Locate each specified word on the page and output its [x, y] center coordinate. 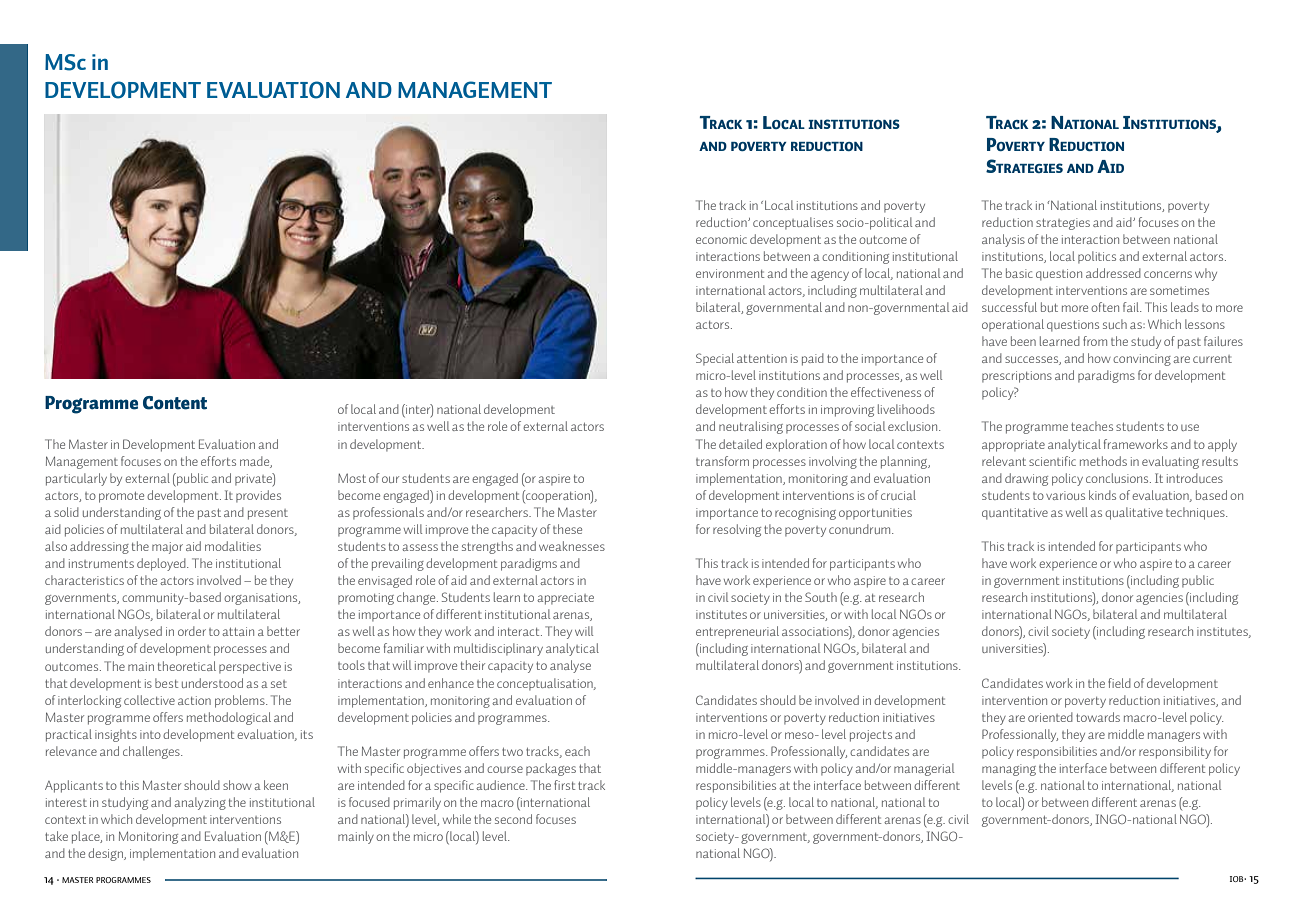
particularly [76, 479]
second [513, 819]
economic [721, 239]
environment [730, 273]
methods [1103, 461]
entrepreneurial [737, 632]
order [192, 631]
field [1119, 683]
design [106, 854]
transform [722, 461]
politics [1097, 257]
